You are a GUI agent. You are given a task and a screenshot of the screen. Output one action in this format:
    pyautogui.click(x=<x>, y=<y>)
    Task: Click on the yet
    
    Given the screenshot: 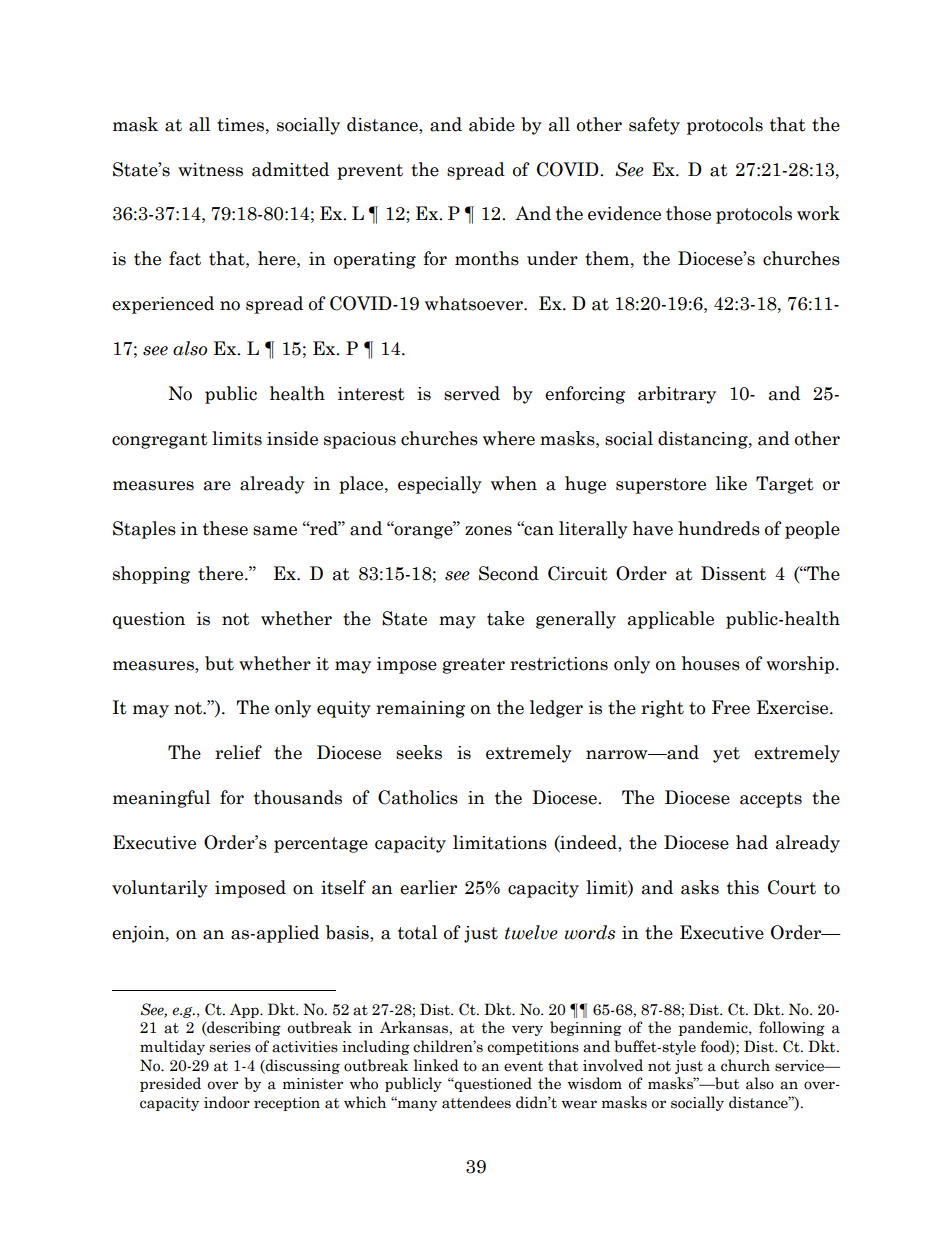 What is the action you would take?
    pyautogui.click(x=726, y=755)
